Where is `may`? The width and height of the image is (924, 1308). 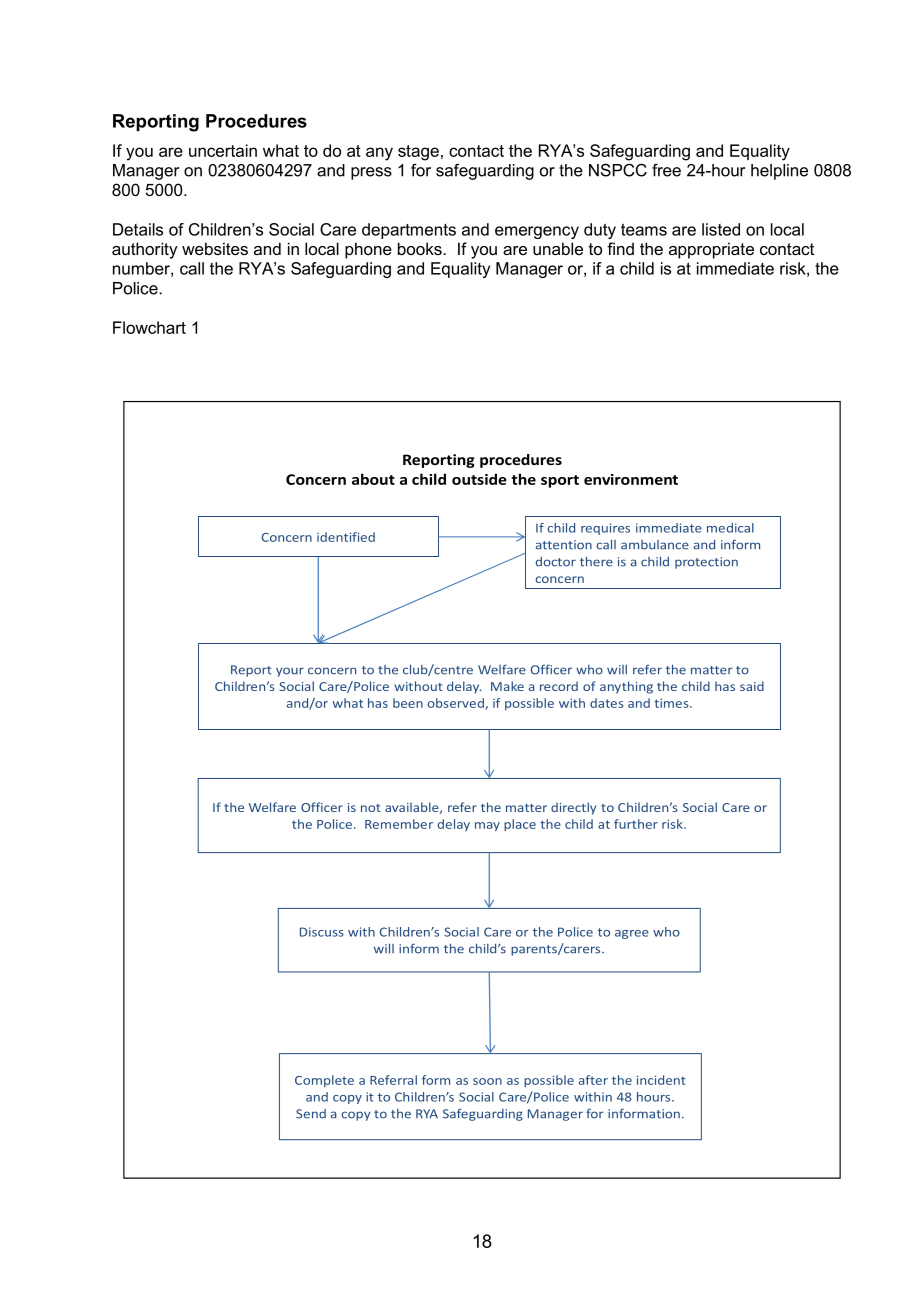
may is located at coordinates (487, 826).
